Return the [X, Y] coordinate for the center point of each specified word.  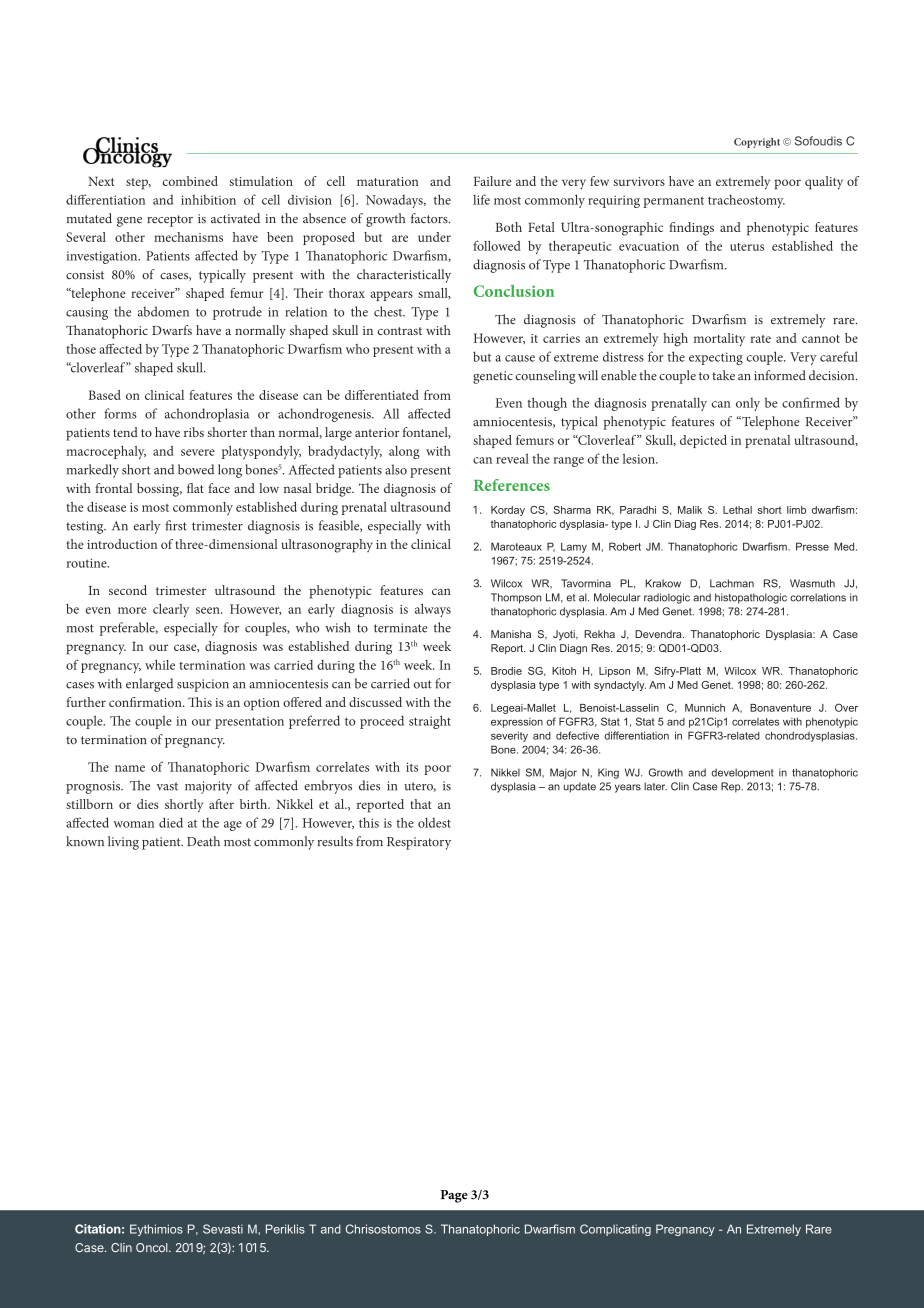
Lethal [737, 510]
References [512, 485]
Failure [493, 181]
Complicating [615, 1230]
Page [454, 1196]
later [655, 786]
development [742, 773]
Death [203, 841]
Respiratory [419, 843]
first [176, 525]
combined [190, 181]
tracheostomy [746, 201]
